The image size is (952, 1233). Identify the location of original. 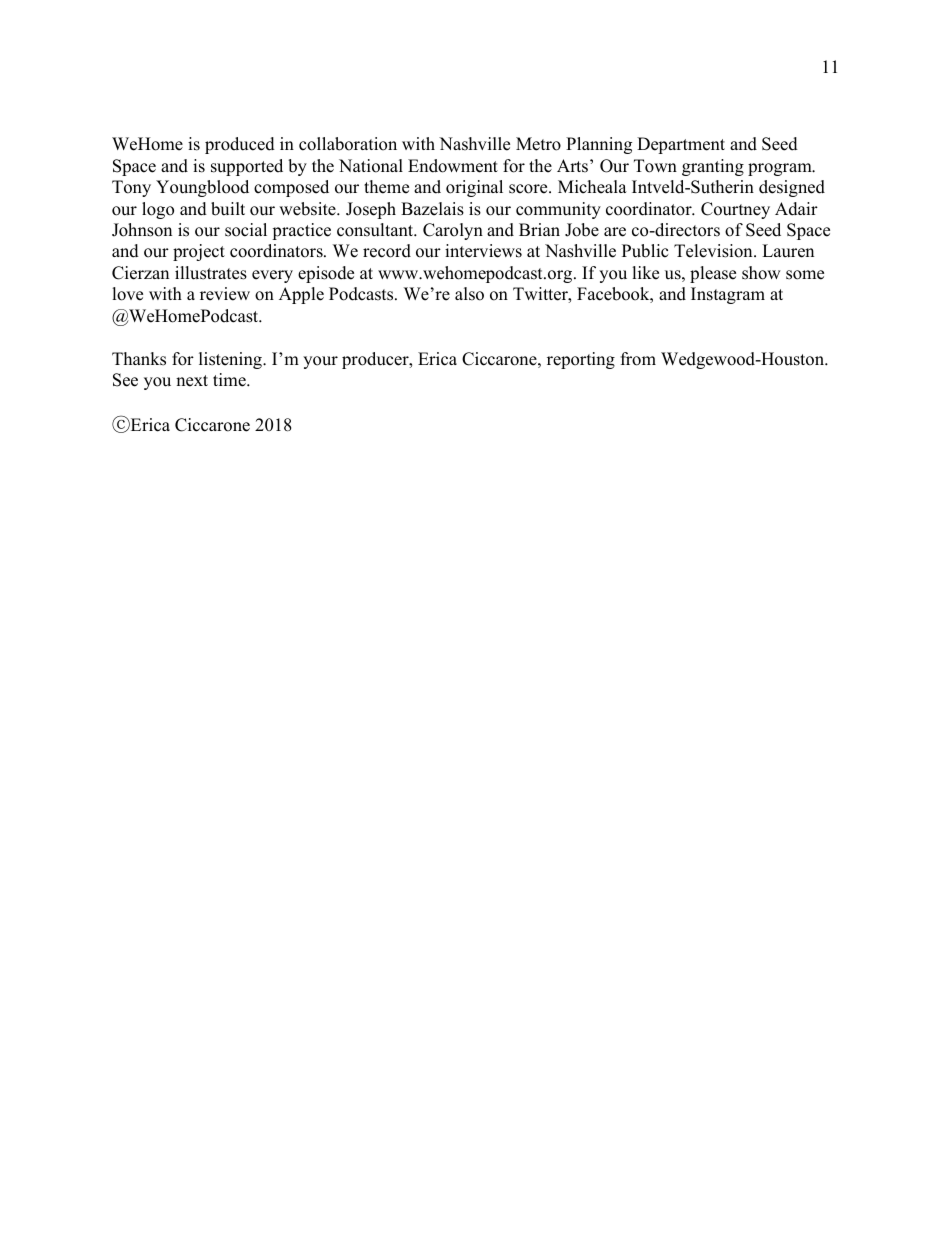
(474, 188).
